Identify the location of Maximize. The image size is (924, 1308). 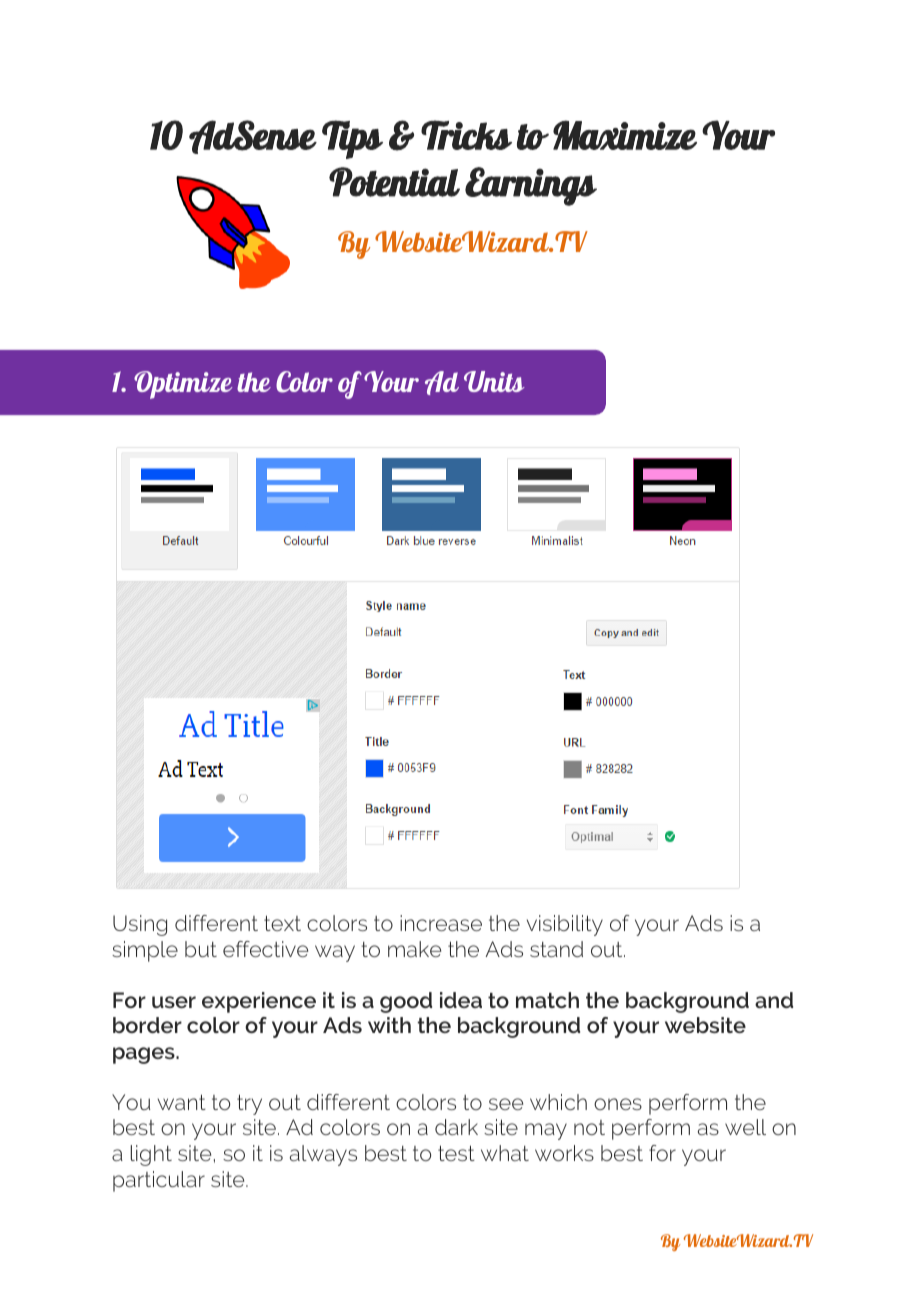
(625, 135).
